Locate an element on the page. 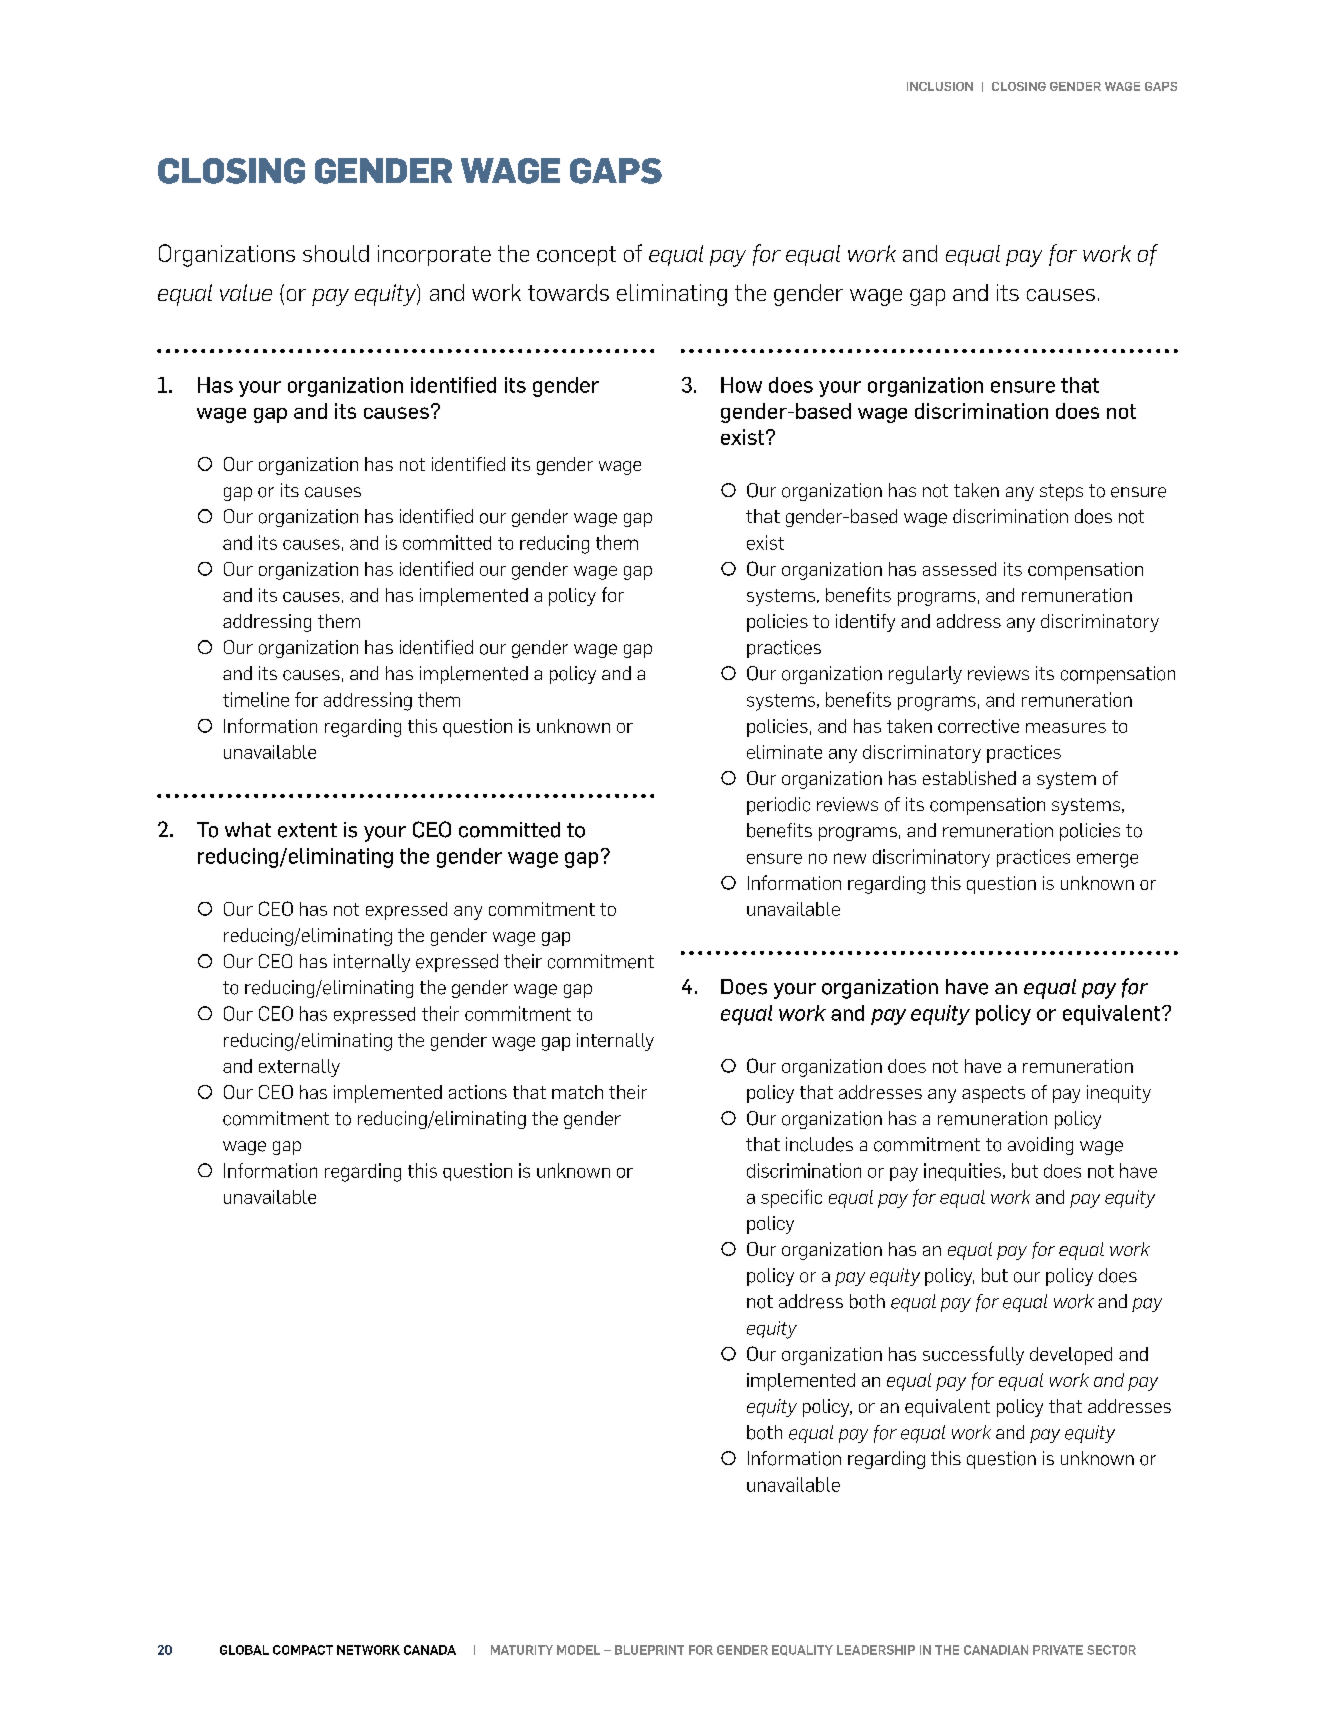 The height and width of the image is (1727, 1335). COMPACT is located at coordinates (303, 1650).
